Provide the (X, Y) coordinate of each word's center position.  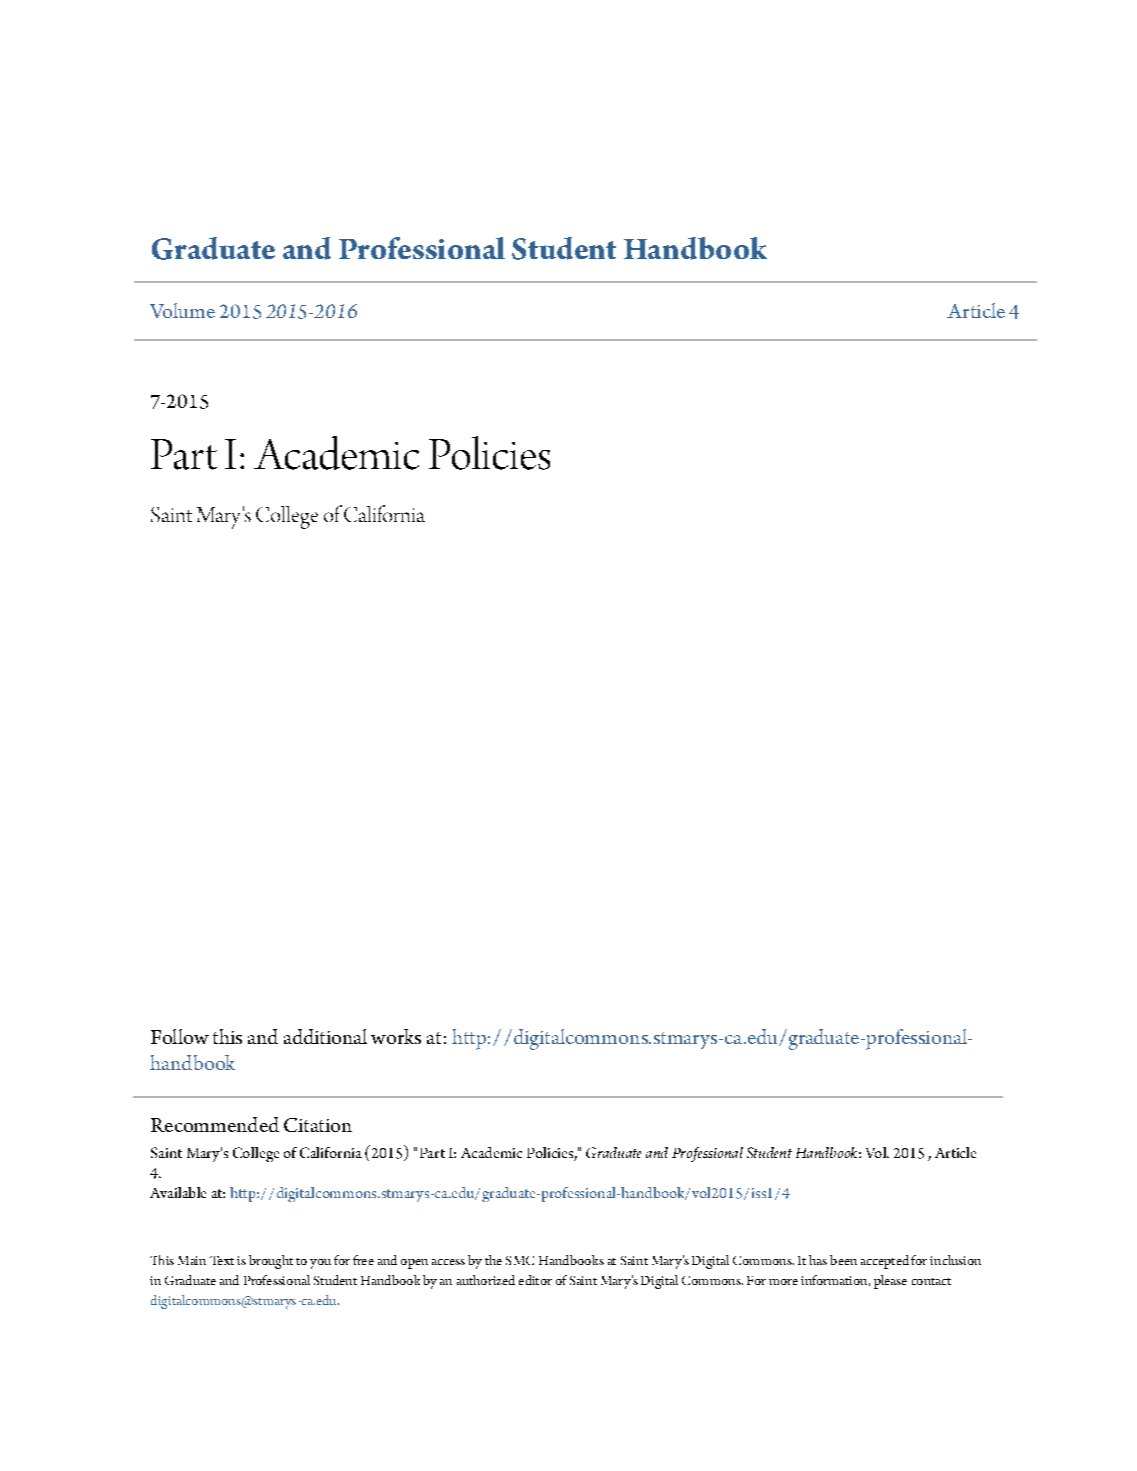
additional (325, 1036)
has (818, 1260)
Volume (182, 310)
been (843, 1260)
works (396, 1036)
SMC (520, 1260)
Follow (180, 1036)
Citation (318, 1125)
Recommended (215, 1124)
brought (271, 1262)
